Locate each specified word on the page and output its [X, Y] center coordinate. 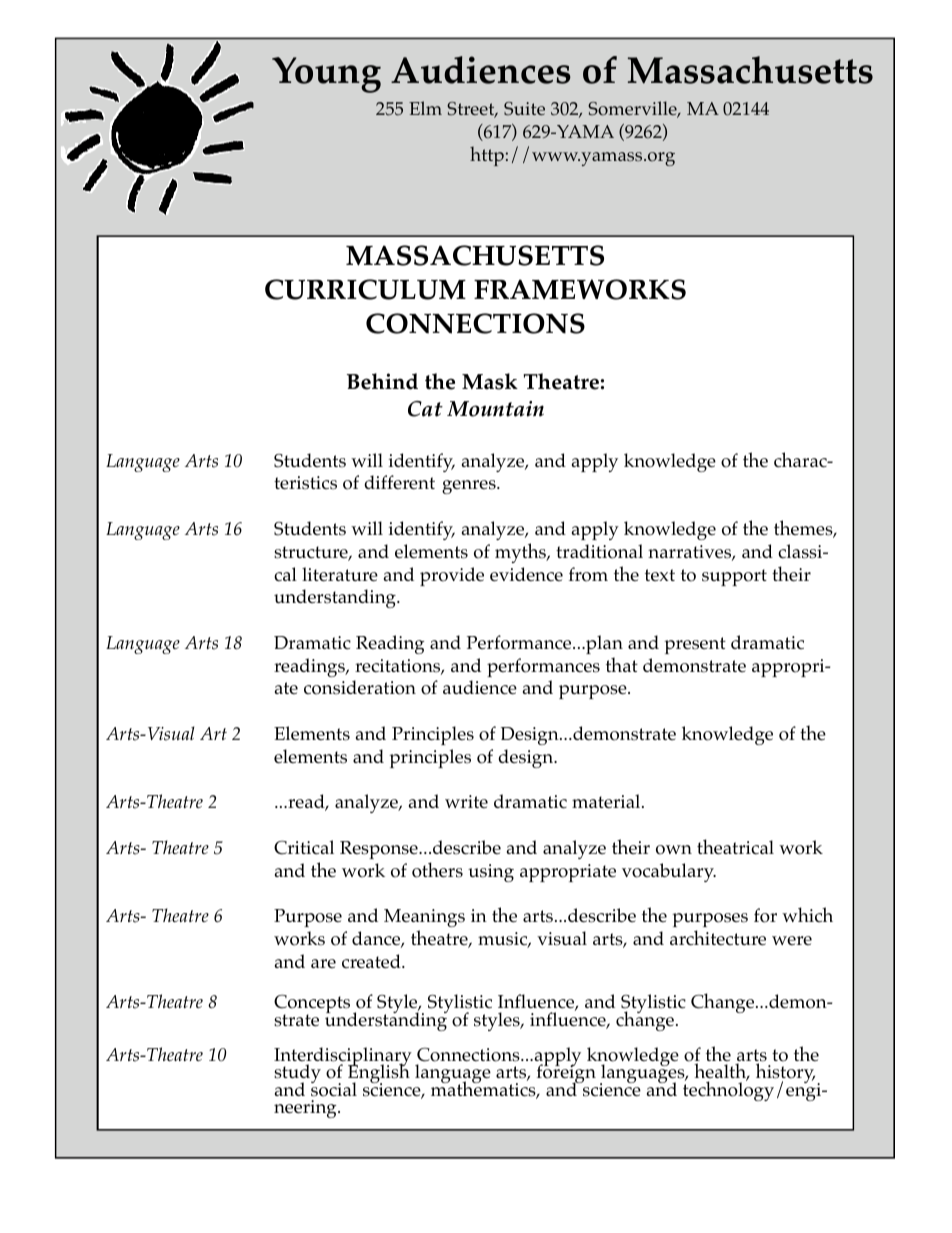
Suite [524, 109]
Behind [382, 381]
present [695, 645]
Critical [304, 847]
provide [452, 576]
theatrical [735, 847]
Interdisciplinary [343, 1058]
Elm [425, 108]
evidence [526, 574]
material [607, 801]
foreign [566, 1074]
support [734, 577]
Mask [490, 381]
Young [326, 75]
